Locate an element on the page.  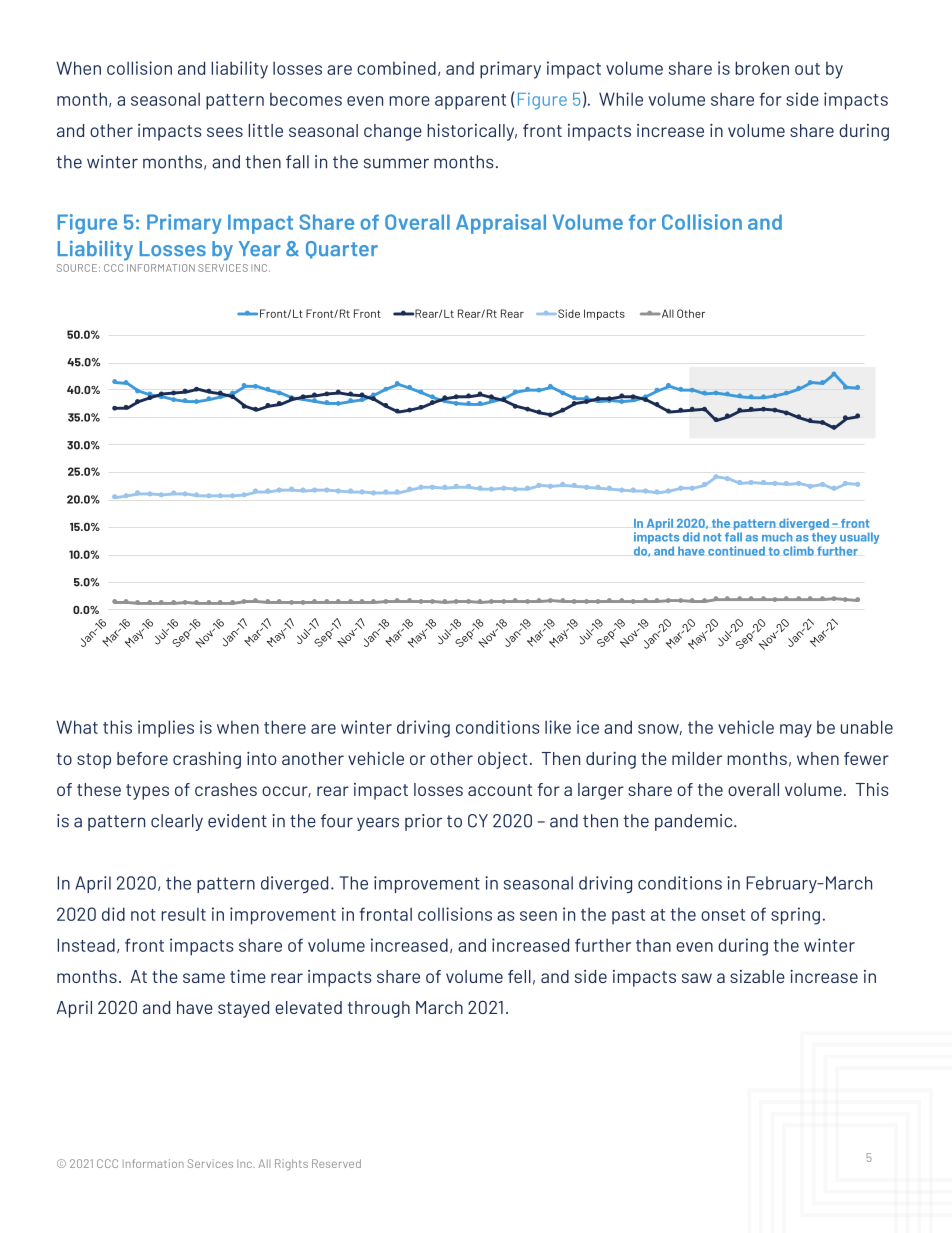
sees is located at coordinates (225, 132).
